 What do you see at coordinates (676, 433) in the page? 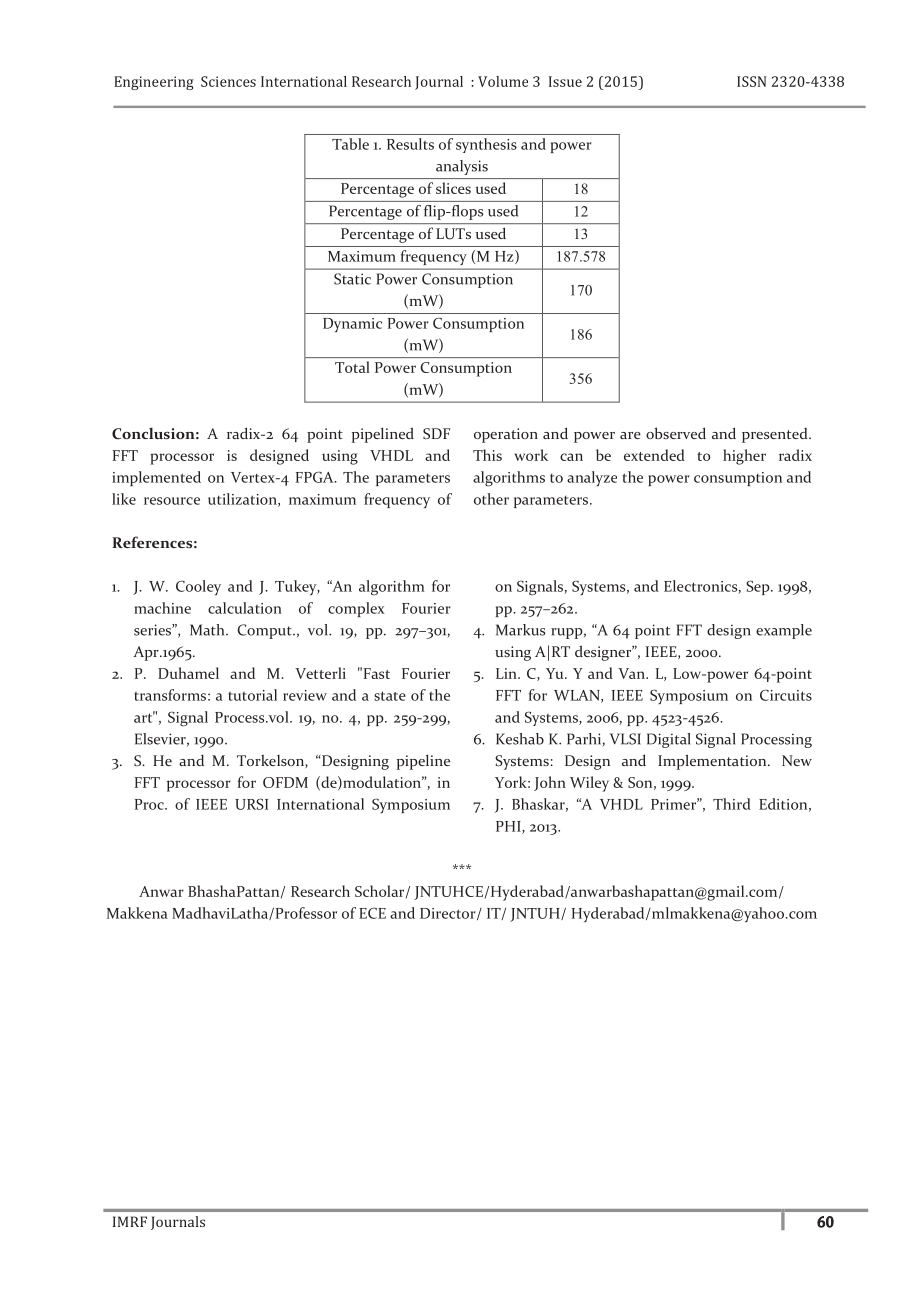
I see `observed` at bounding box center [676, 433].
